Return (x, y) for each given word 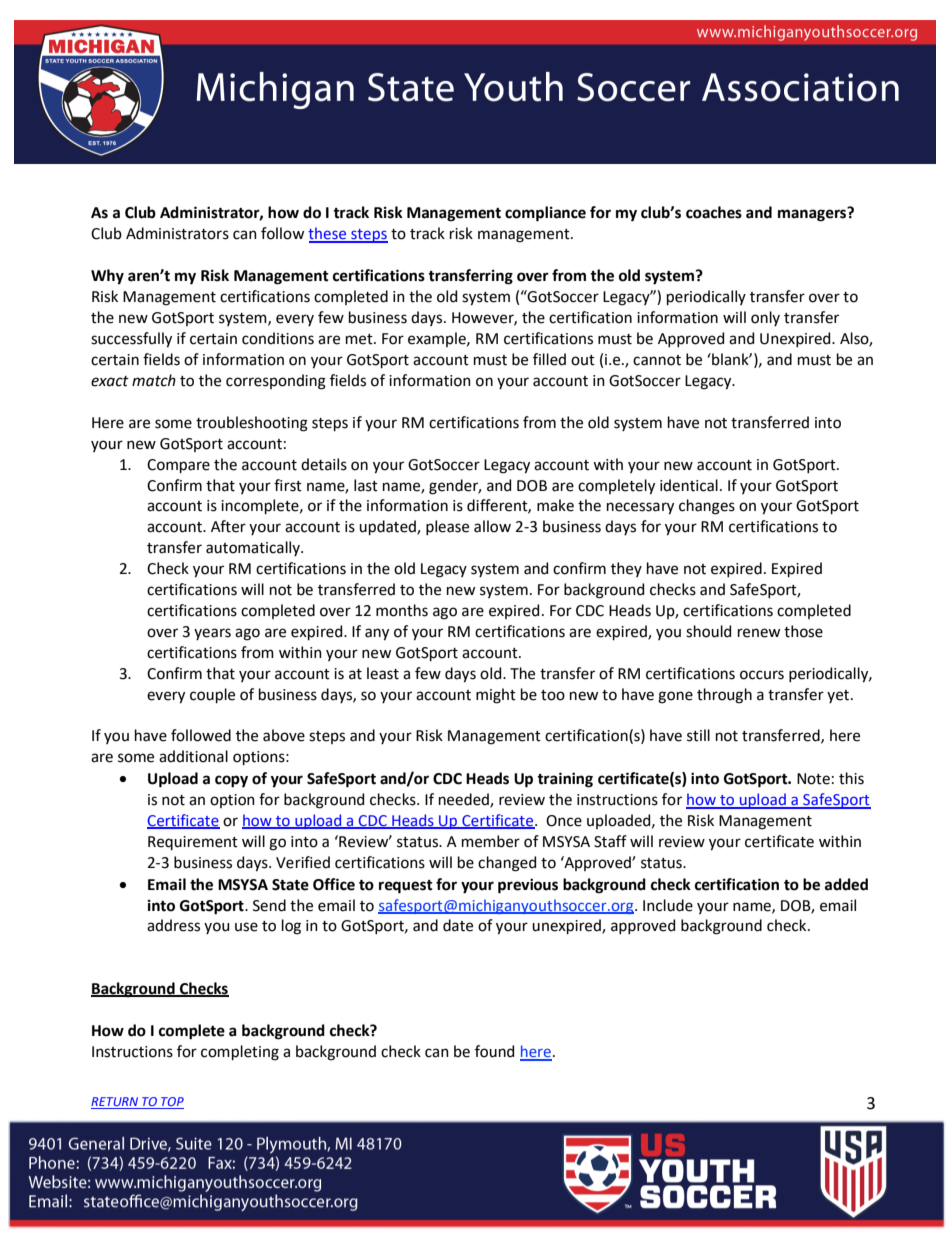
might (496, 696)
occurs (762, 675)
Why (107, 277)
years (212, 634)
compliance (545, 214)
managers (813, 215)
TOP (171, 1103)
